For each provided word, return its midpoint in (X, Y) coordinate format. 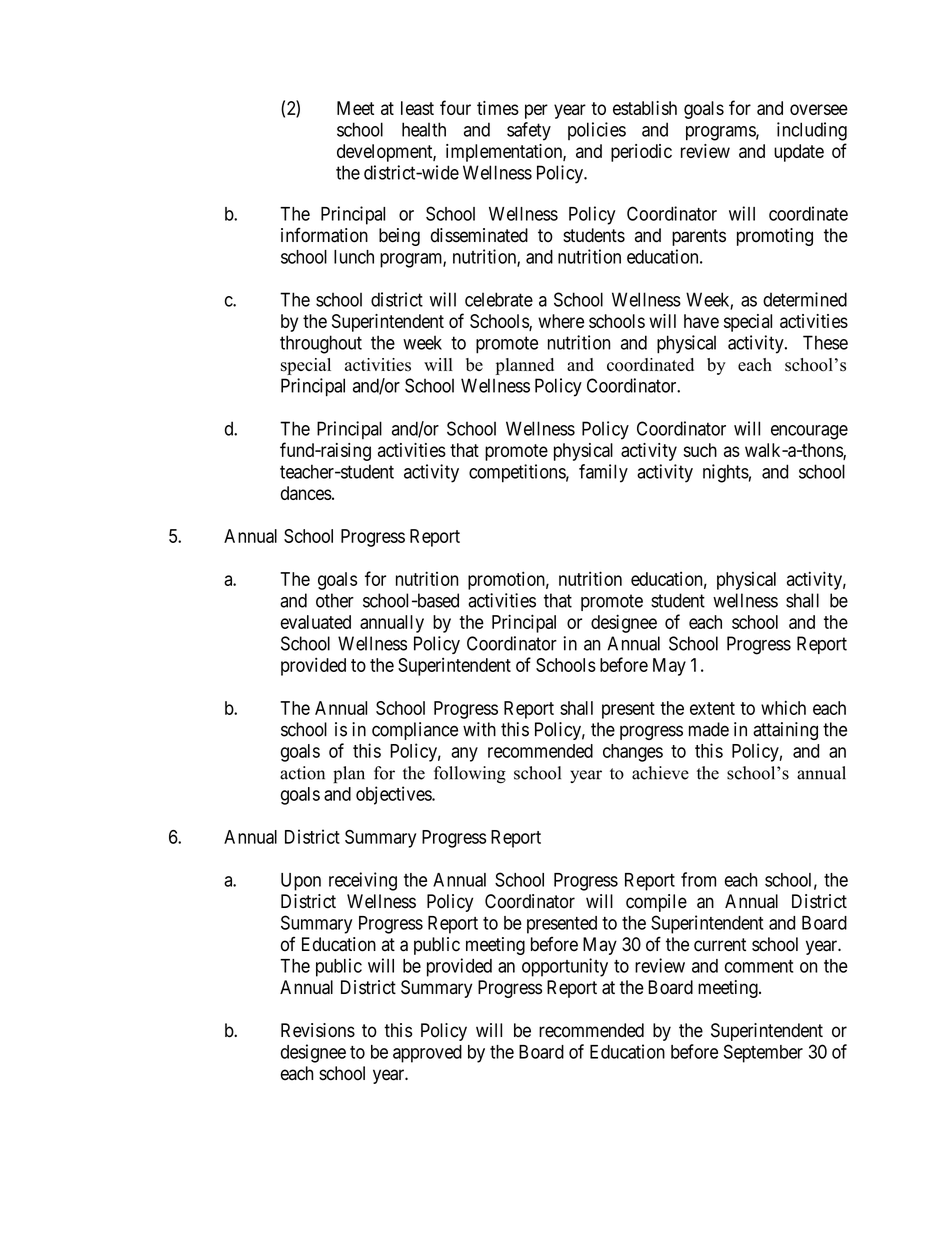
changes (633, 753)
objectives (394, 795)
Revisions (318, 1030)
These (825, 342)
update (799, 153)
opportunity (565, 967)
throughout (321, 344)
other (335, 600)
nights (726, 473)
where (561, 321)
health (424, 129)
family (603, 473)
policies (597, 131)
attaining (785, 731)
